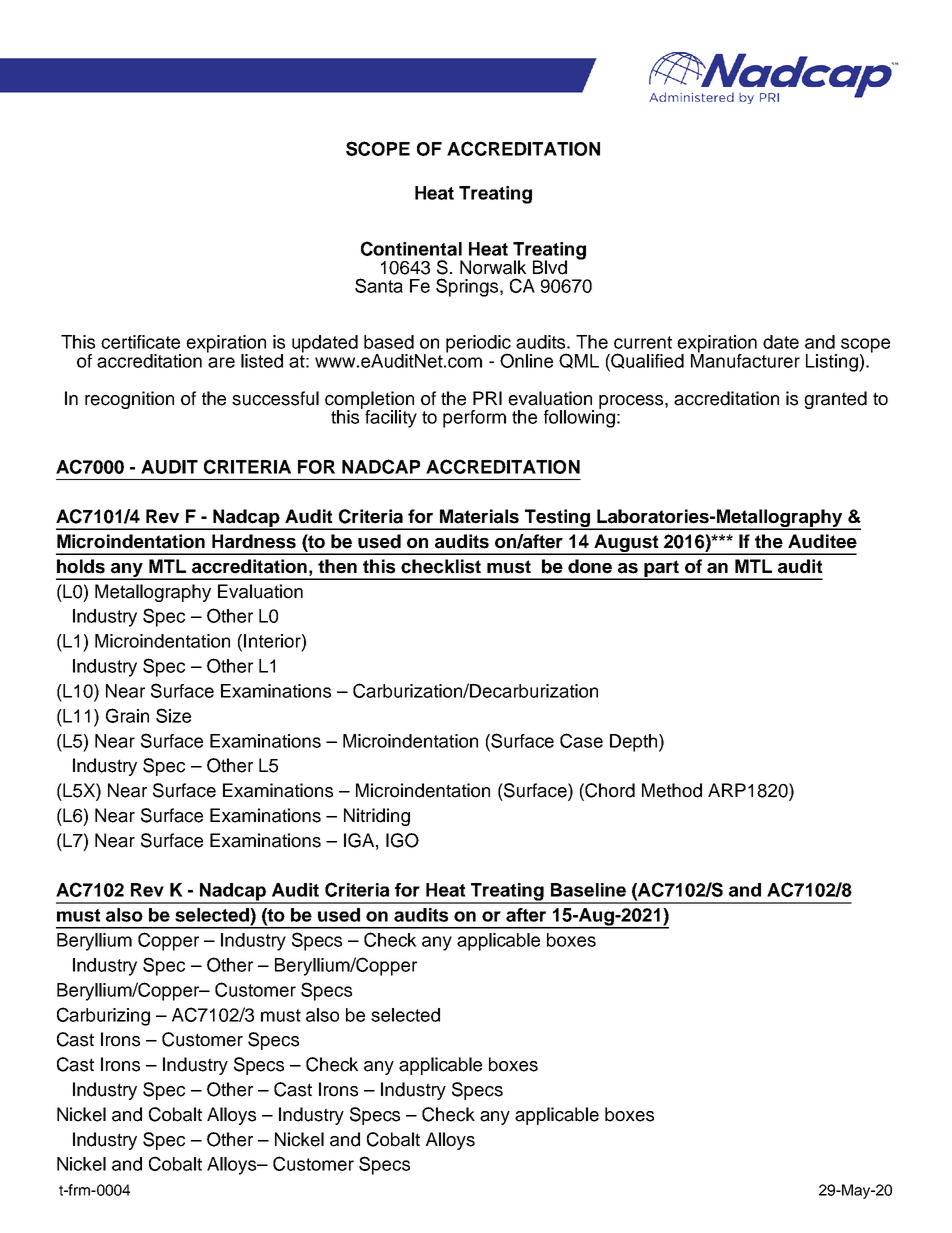  Describe the element at coordinates (643, 342) in the screenshot. I see `current` at that location.
